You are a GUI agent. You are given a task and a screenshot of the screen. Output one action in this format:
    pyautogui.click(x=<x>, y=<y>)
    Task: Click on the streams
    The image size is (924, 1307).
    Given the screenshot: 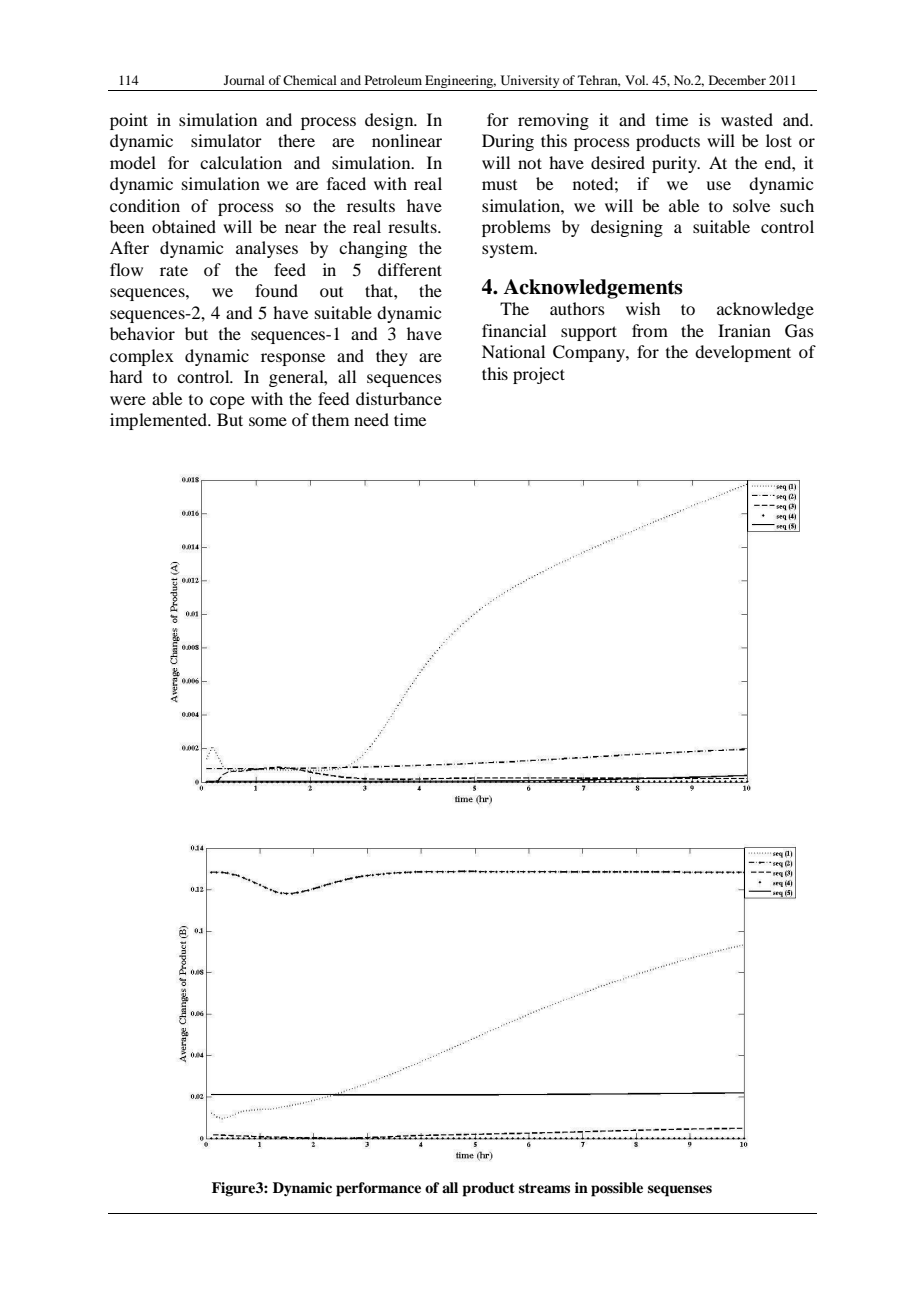 What is the action you would take?
    pyautogui.click(x=544, y=1188)
